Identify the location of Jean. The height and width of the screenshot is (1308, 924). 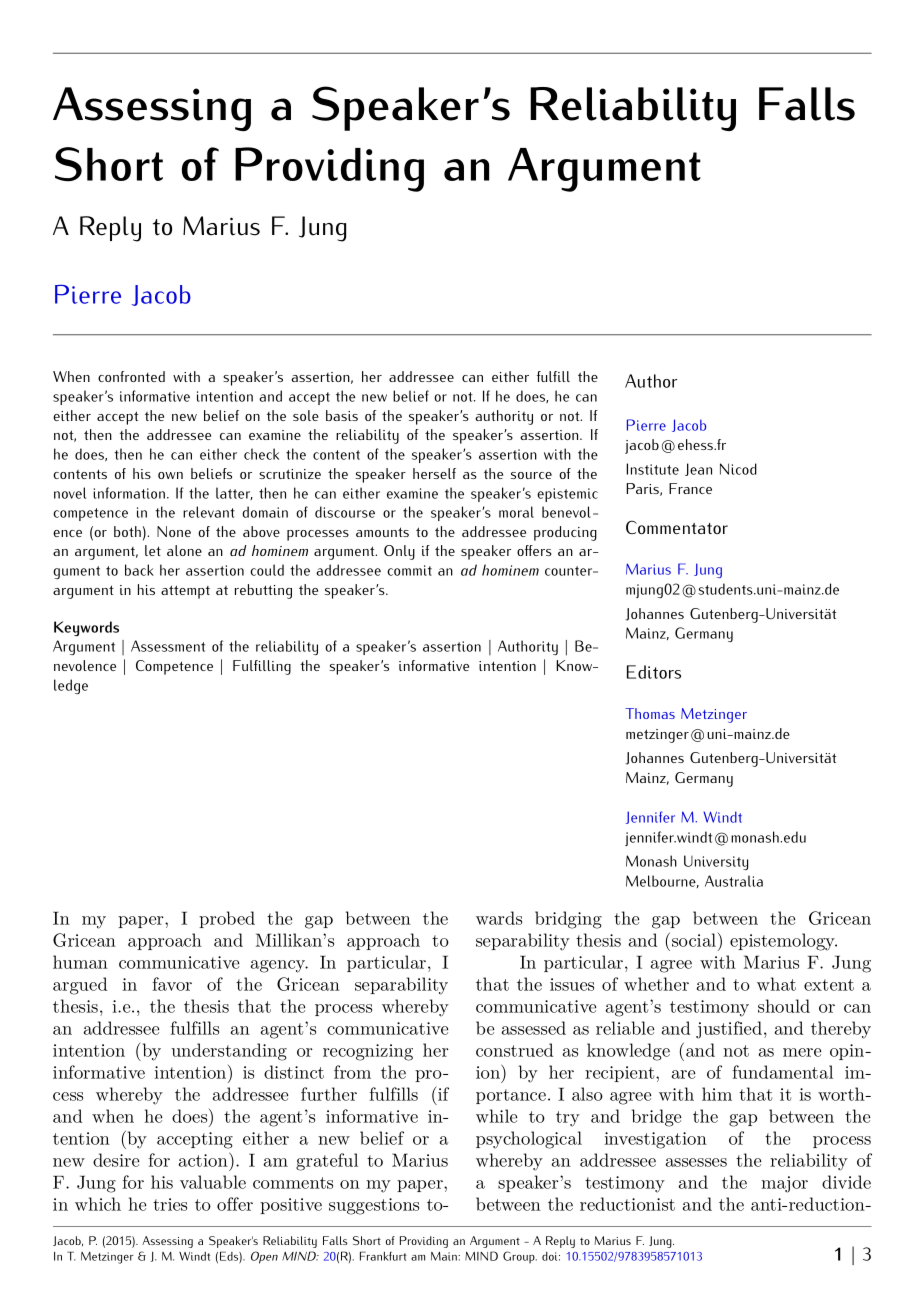
(698, 469).
